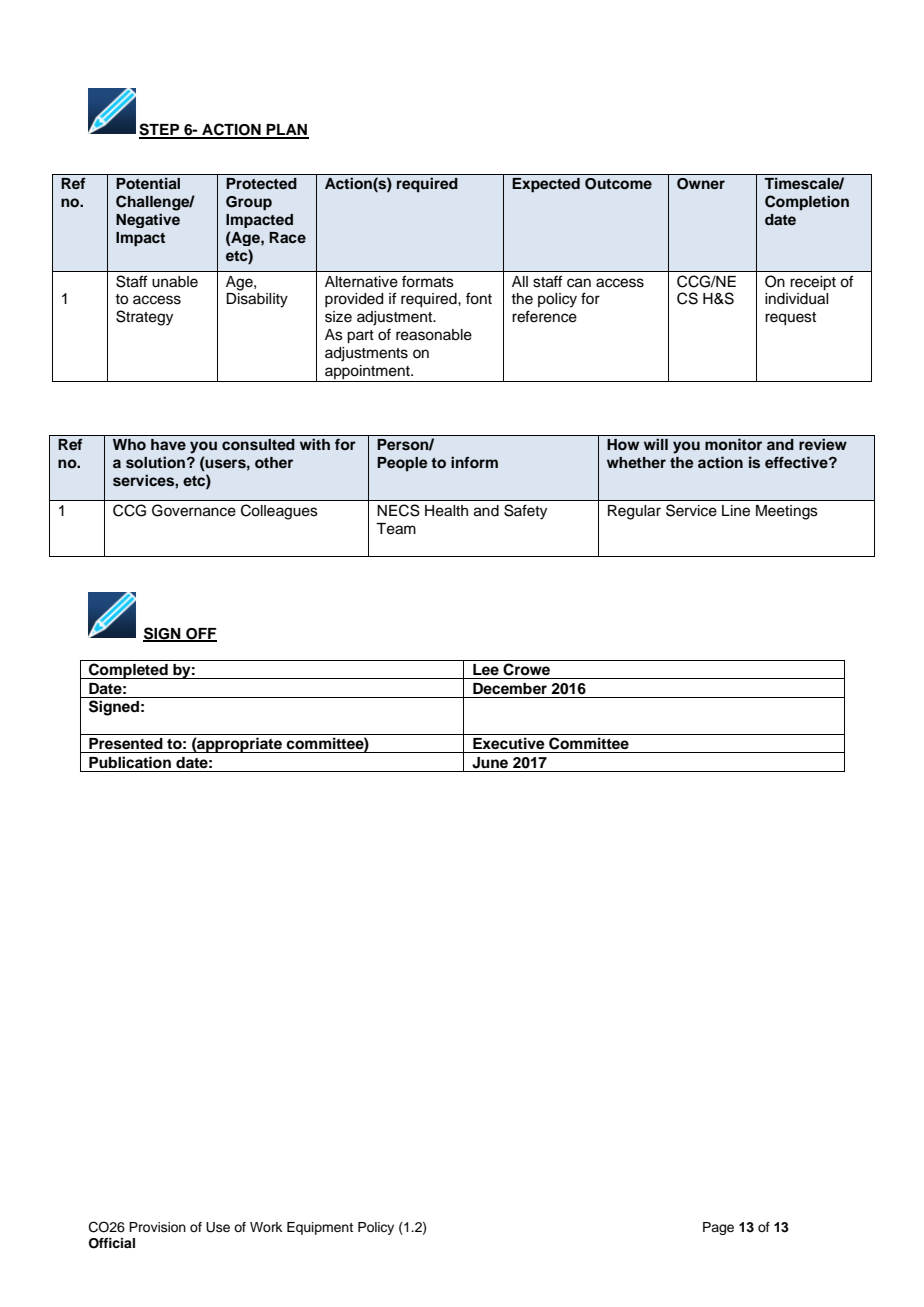 The image size is (924, 1307). What do you see at coordinates (546, 185) in the screenshot?
I see `Expected` at bounding box center [546, 185].
